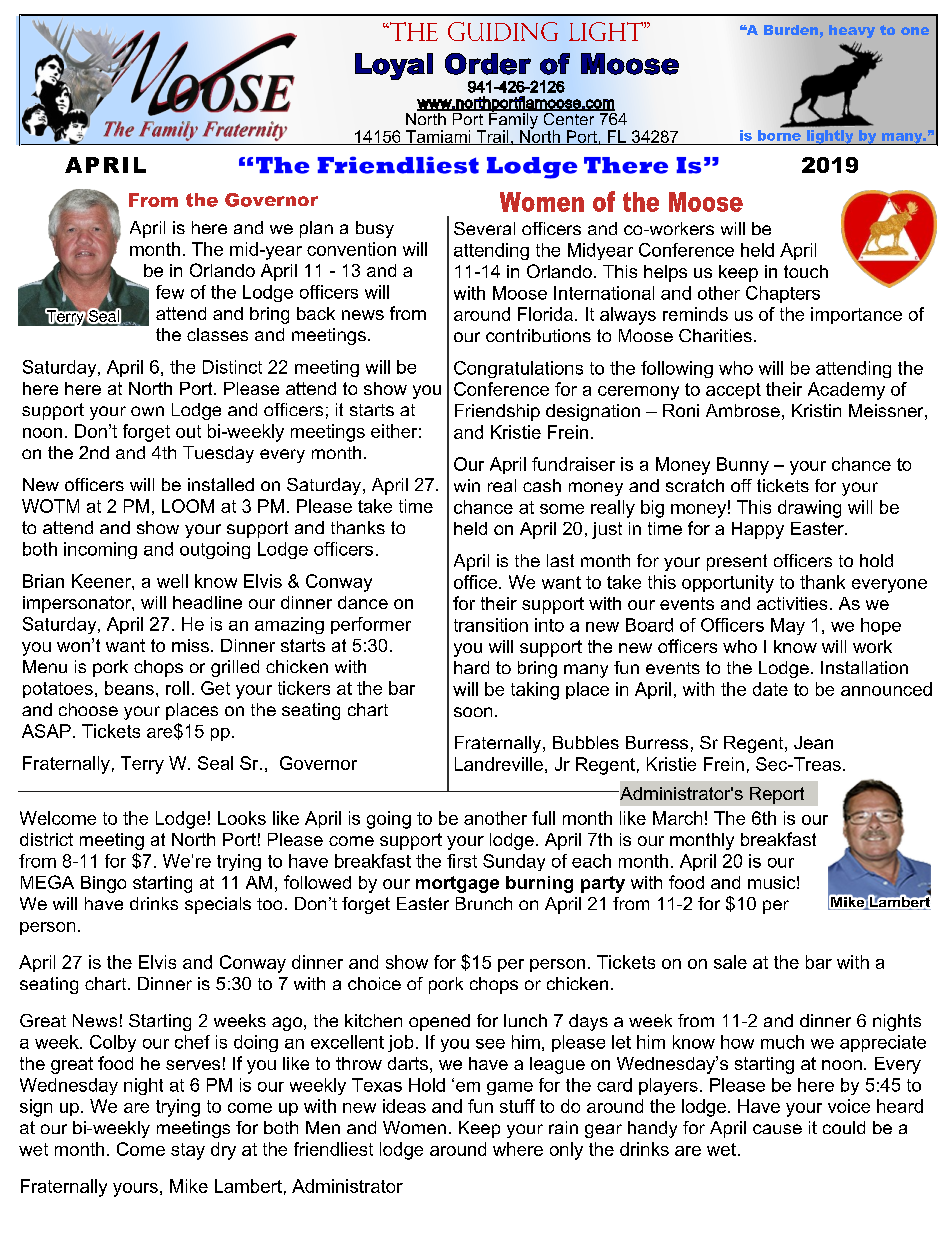 This document has width=952, height=1233. What do you see at coordinates (497, 412) in the document?
I see `Friendship` at bounding box center [497, 412].
